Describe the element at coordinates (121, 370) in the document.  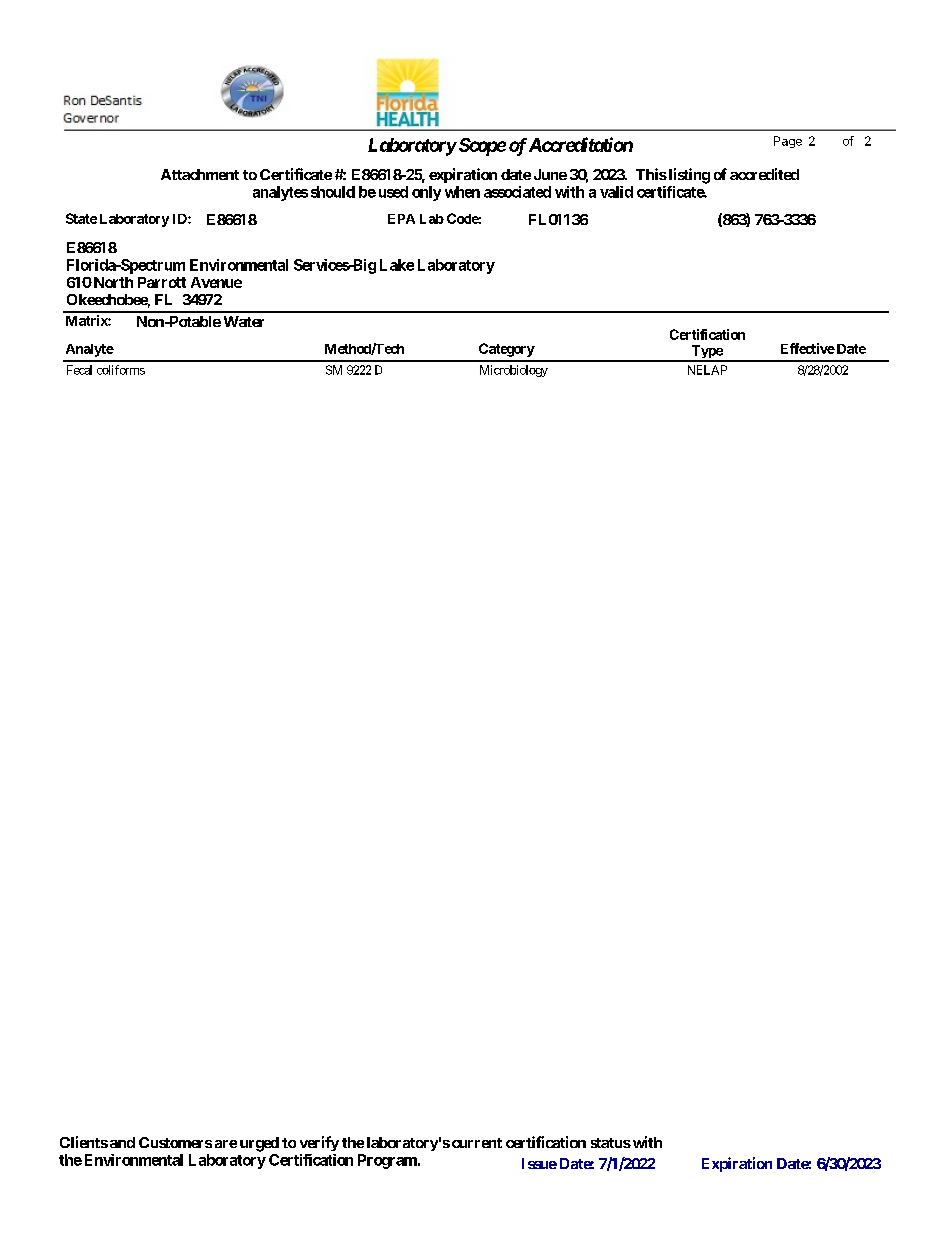
I see `coliforms` at that location.
